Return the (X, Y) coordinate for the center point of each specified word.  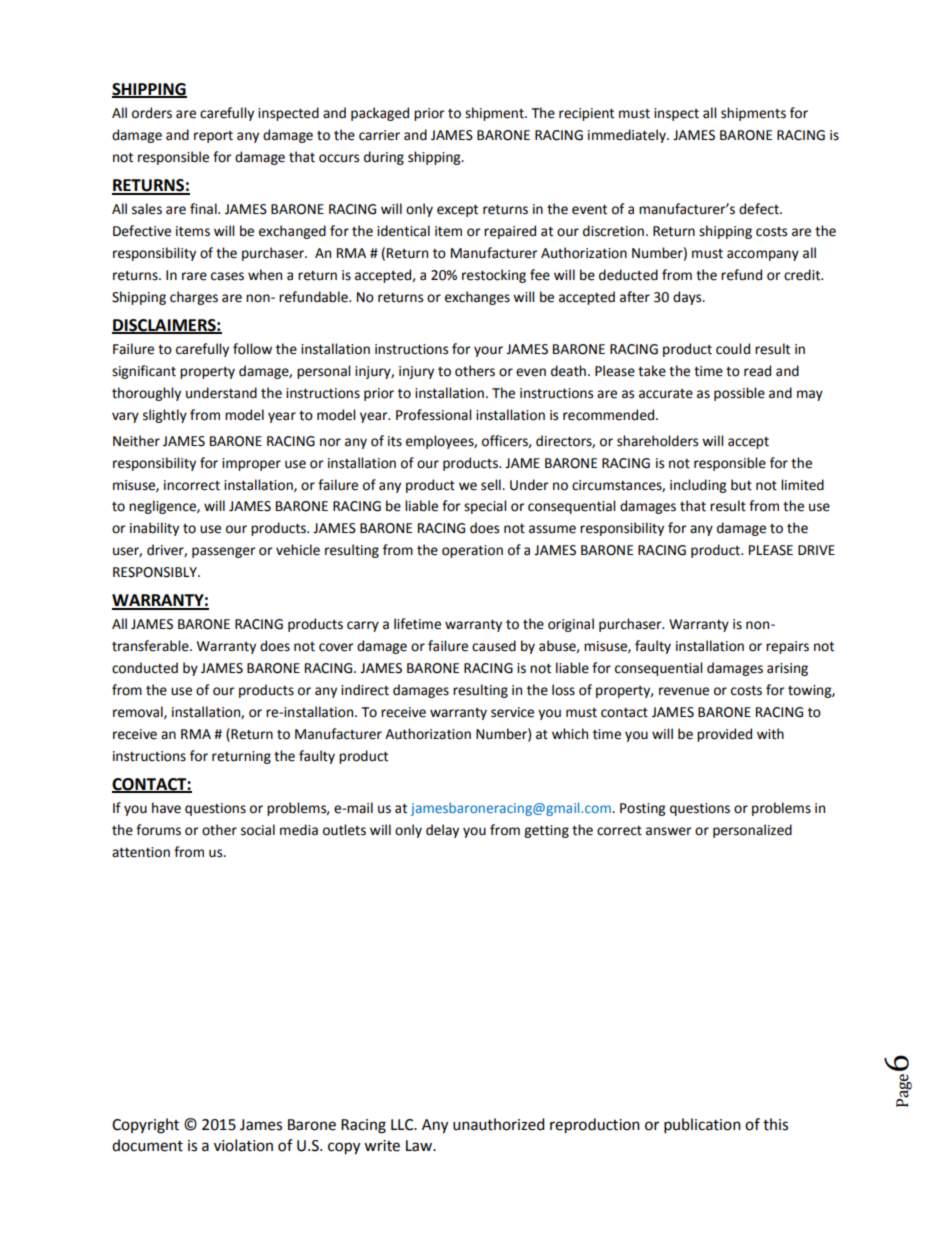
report (213, 137)
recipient (586, 114)
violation (243, 1145)
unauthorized (499, 1124)
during (384, 158)
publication (702, 1126)
